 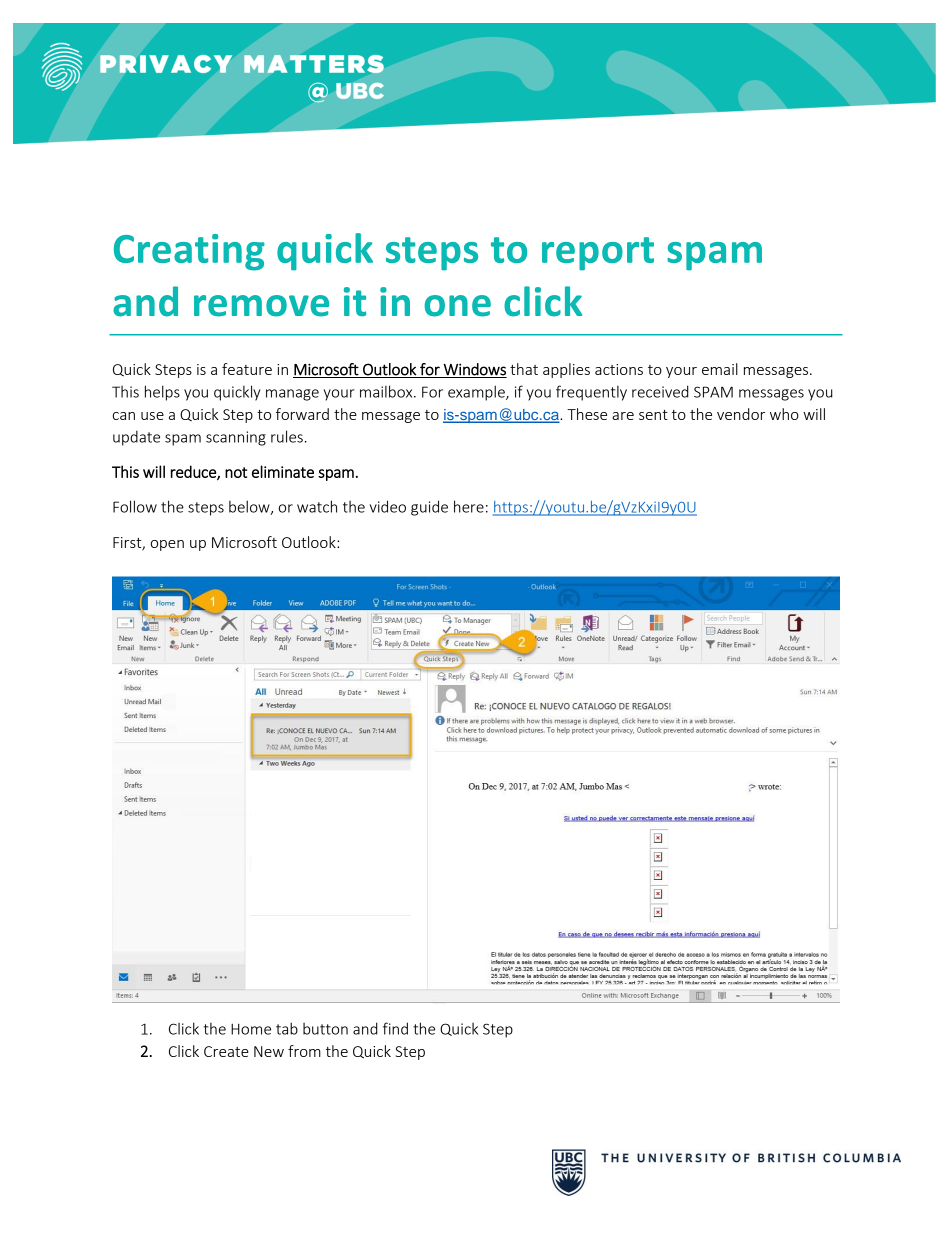 I want to click on vendor, so click(x=741, y=414).
